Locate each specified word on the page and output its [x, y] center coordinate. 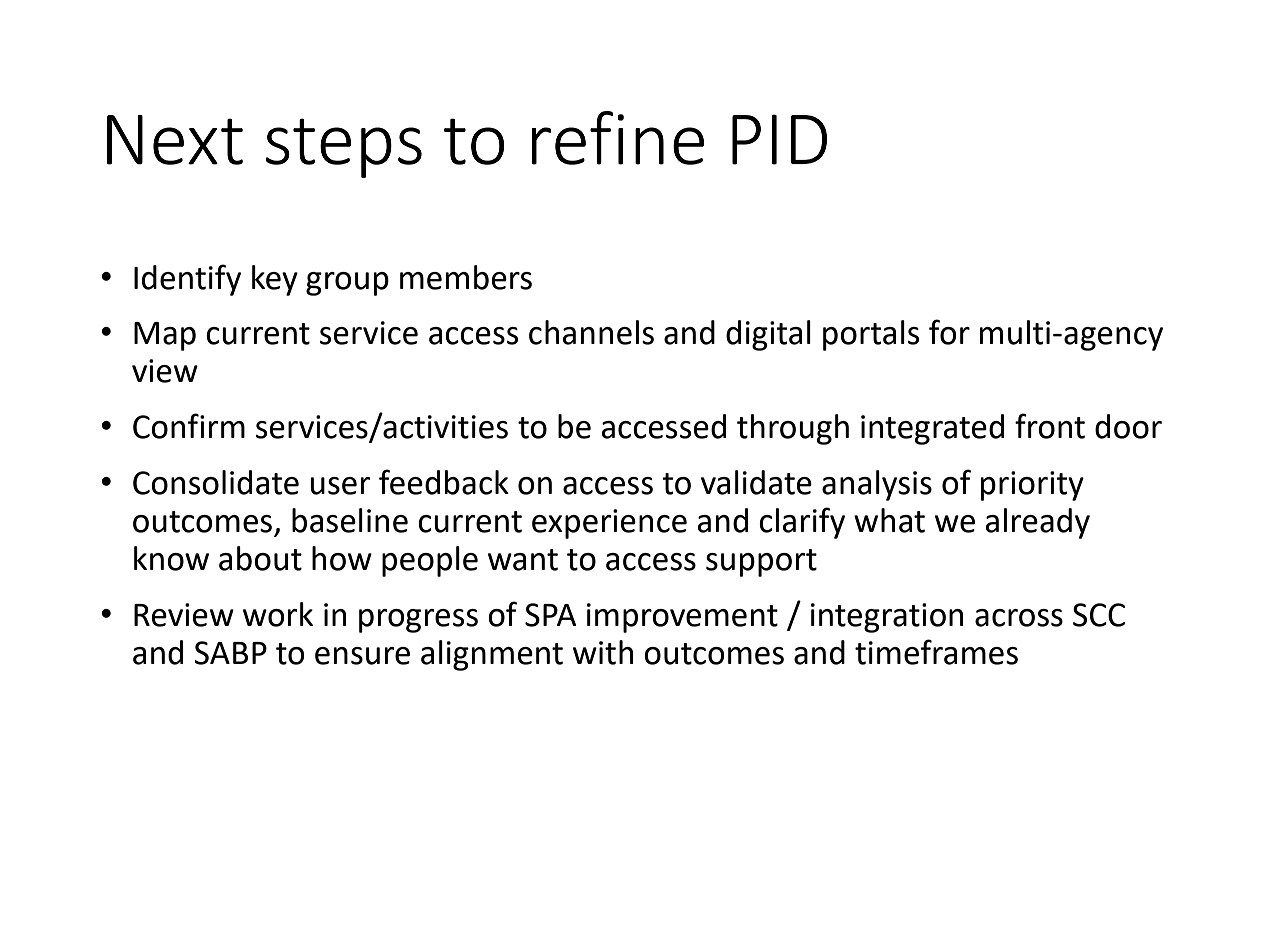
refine [618, 138]
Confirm [189, 426]
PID [779, 139]
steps [344, 148]
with [603, 652]
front [1050, 426]
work [278, 614]
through [793, 429]
